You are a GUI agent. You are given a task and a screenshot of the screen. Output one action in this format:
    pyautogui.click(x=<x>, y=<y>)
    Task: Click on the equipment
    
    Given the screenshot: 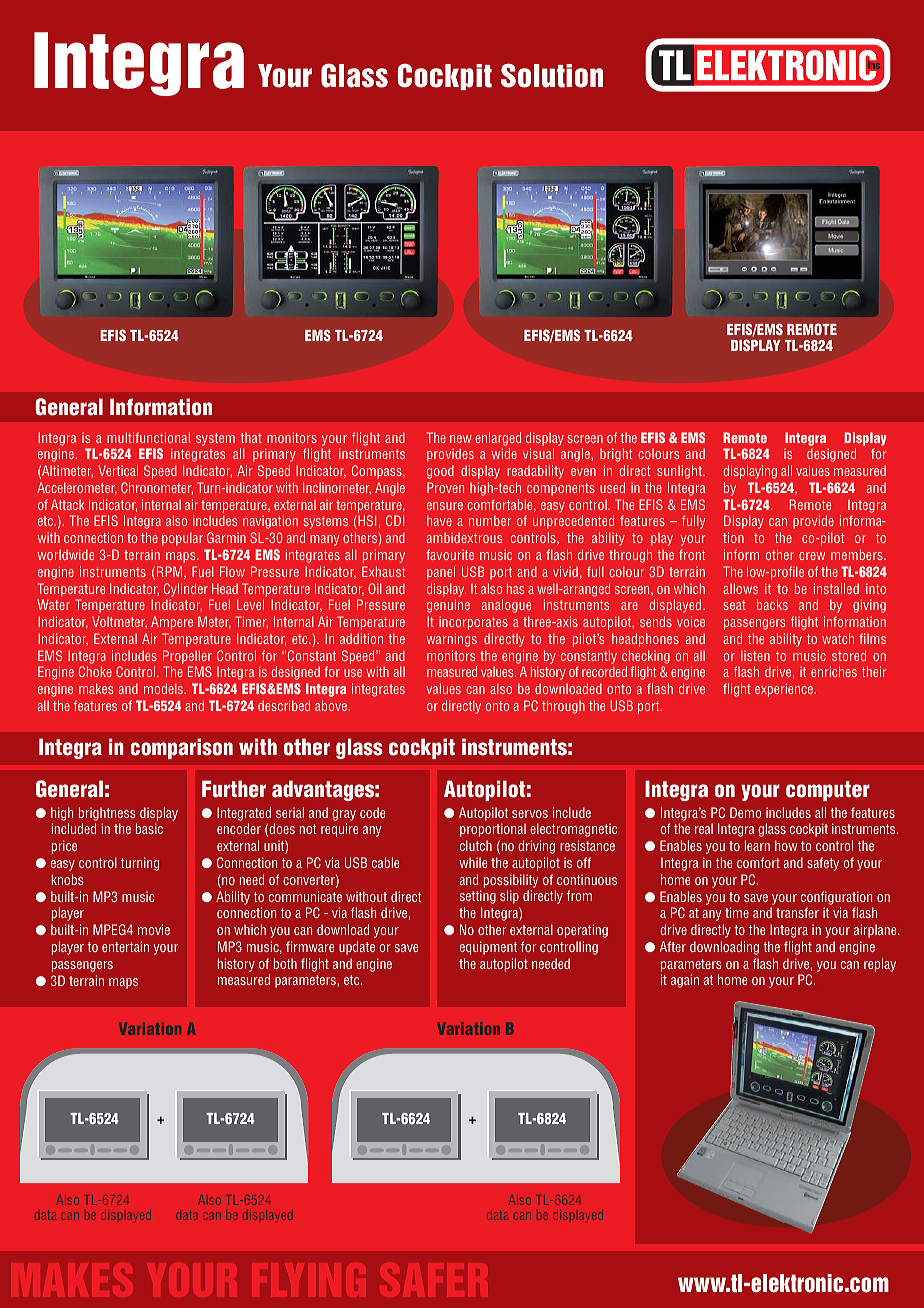 What is the action you would take?
    pyautogui.click(x=488, y=948)
